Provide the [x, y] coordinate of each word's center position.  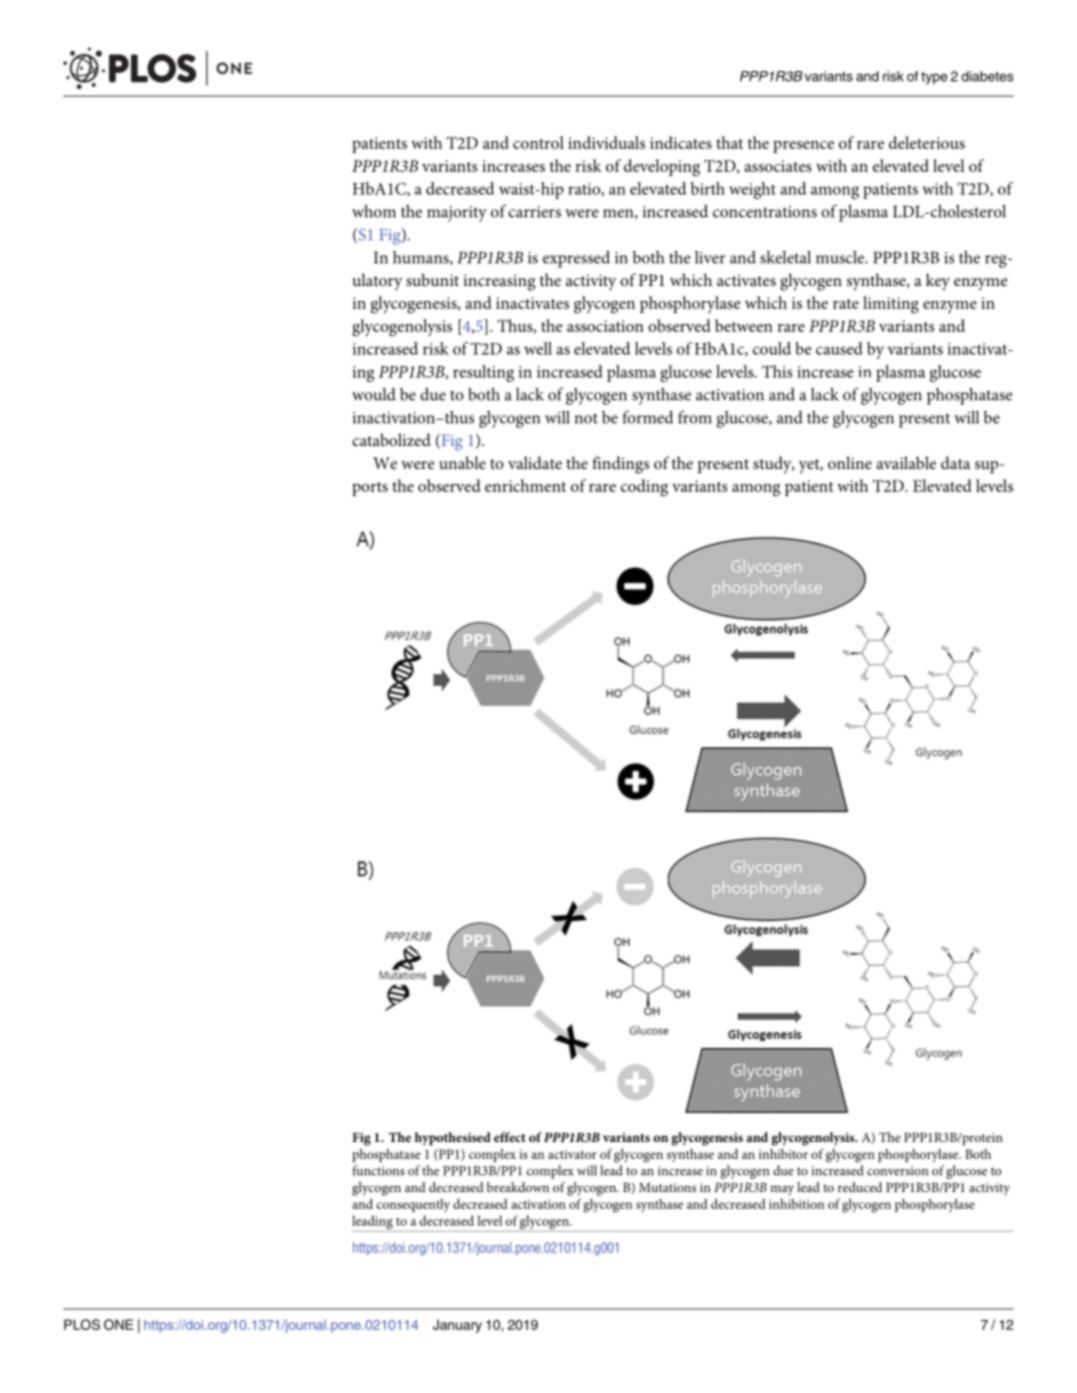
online [850, 462]
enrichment [525, 485]
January [457, 1326]
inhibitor [783, 1154]
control [538, 142]
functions [378, 1170]
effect [510, 1137]
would [374, 394]
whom [374, 211]
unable [462, 462]
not [586, 418]
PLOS [82, 1324]
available [906, 462]
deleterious [927, 142]
